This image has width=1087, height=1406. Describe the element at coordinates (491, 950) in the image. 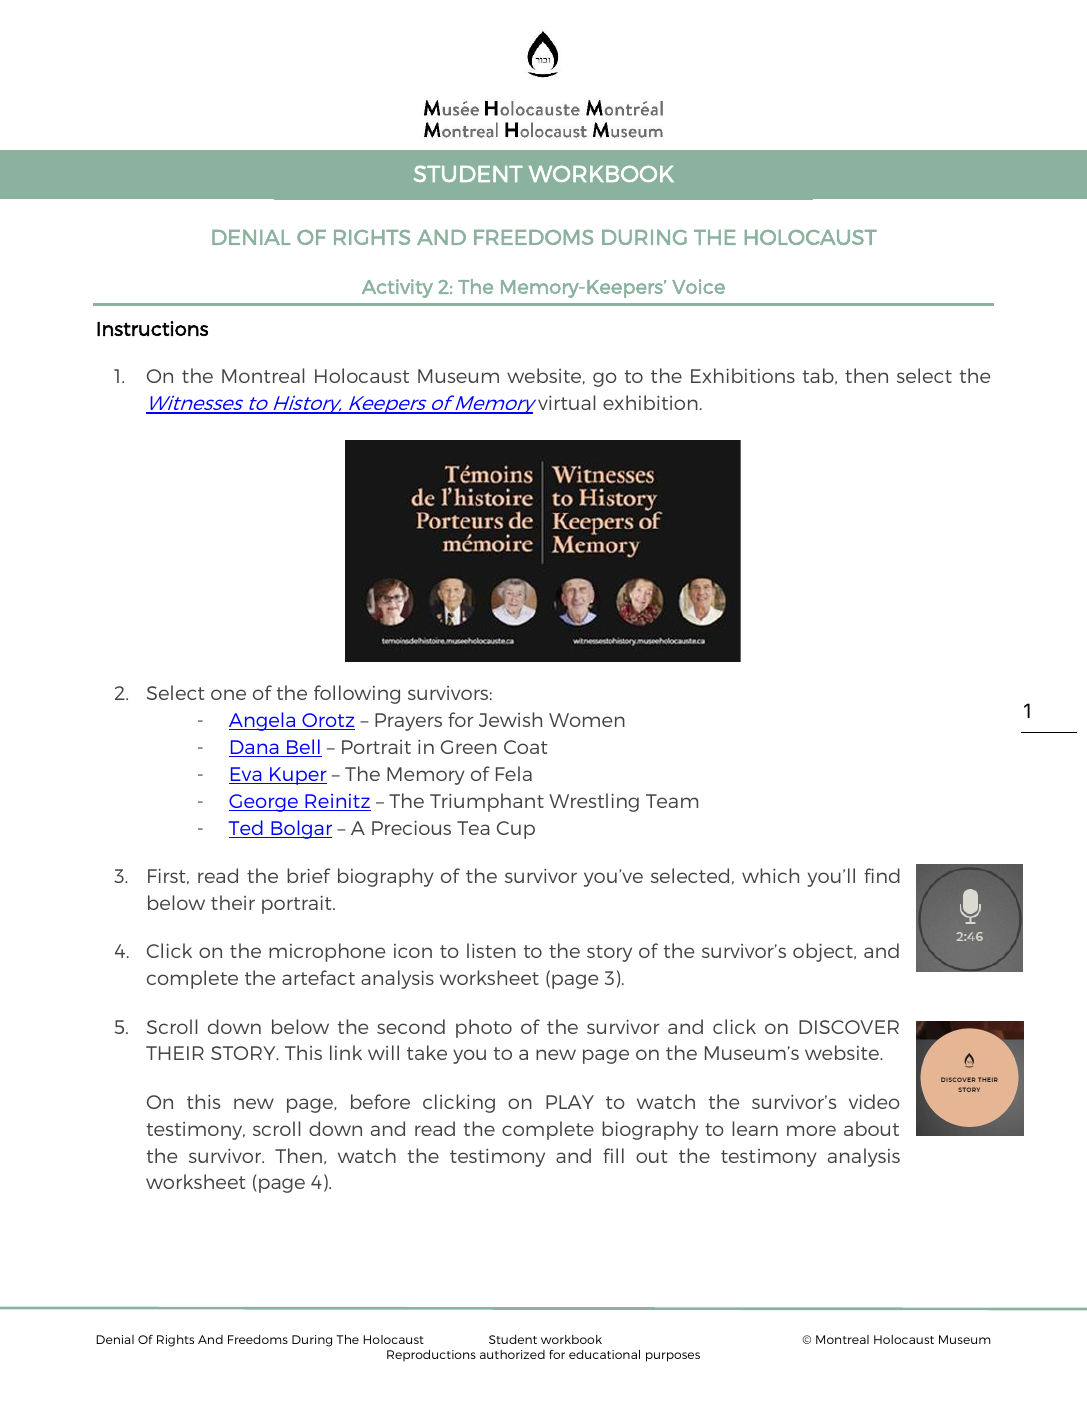

I see `listen` at that location.
